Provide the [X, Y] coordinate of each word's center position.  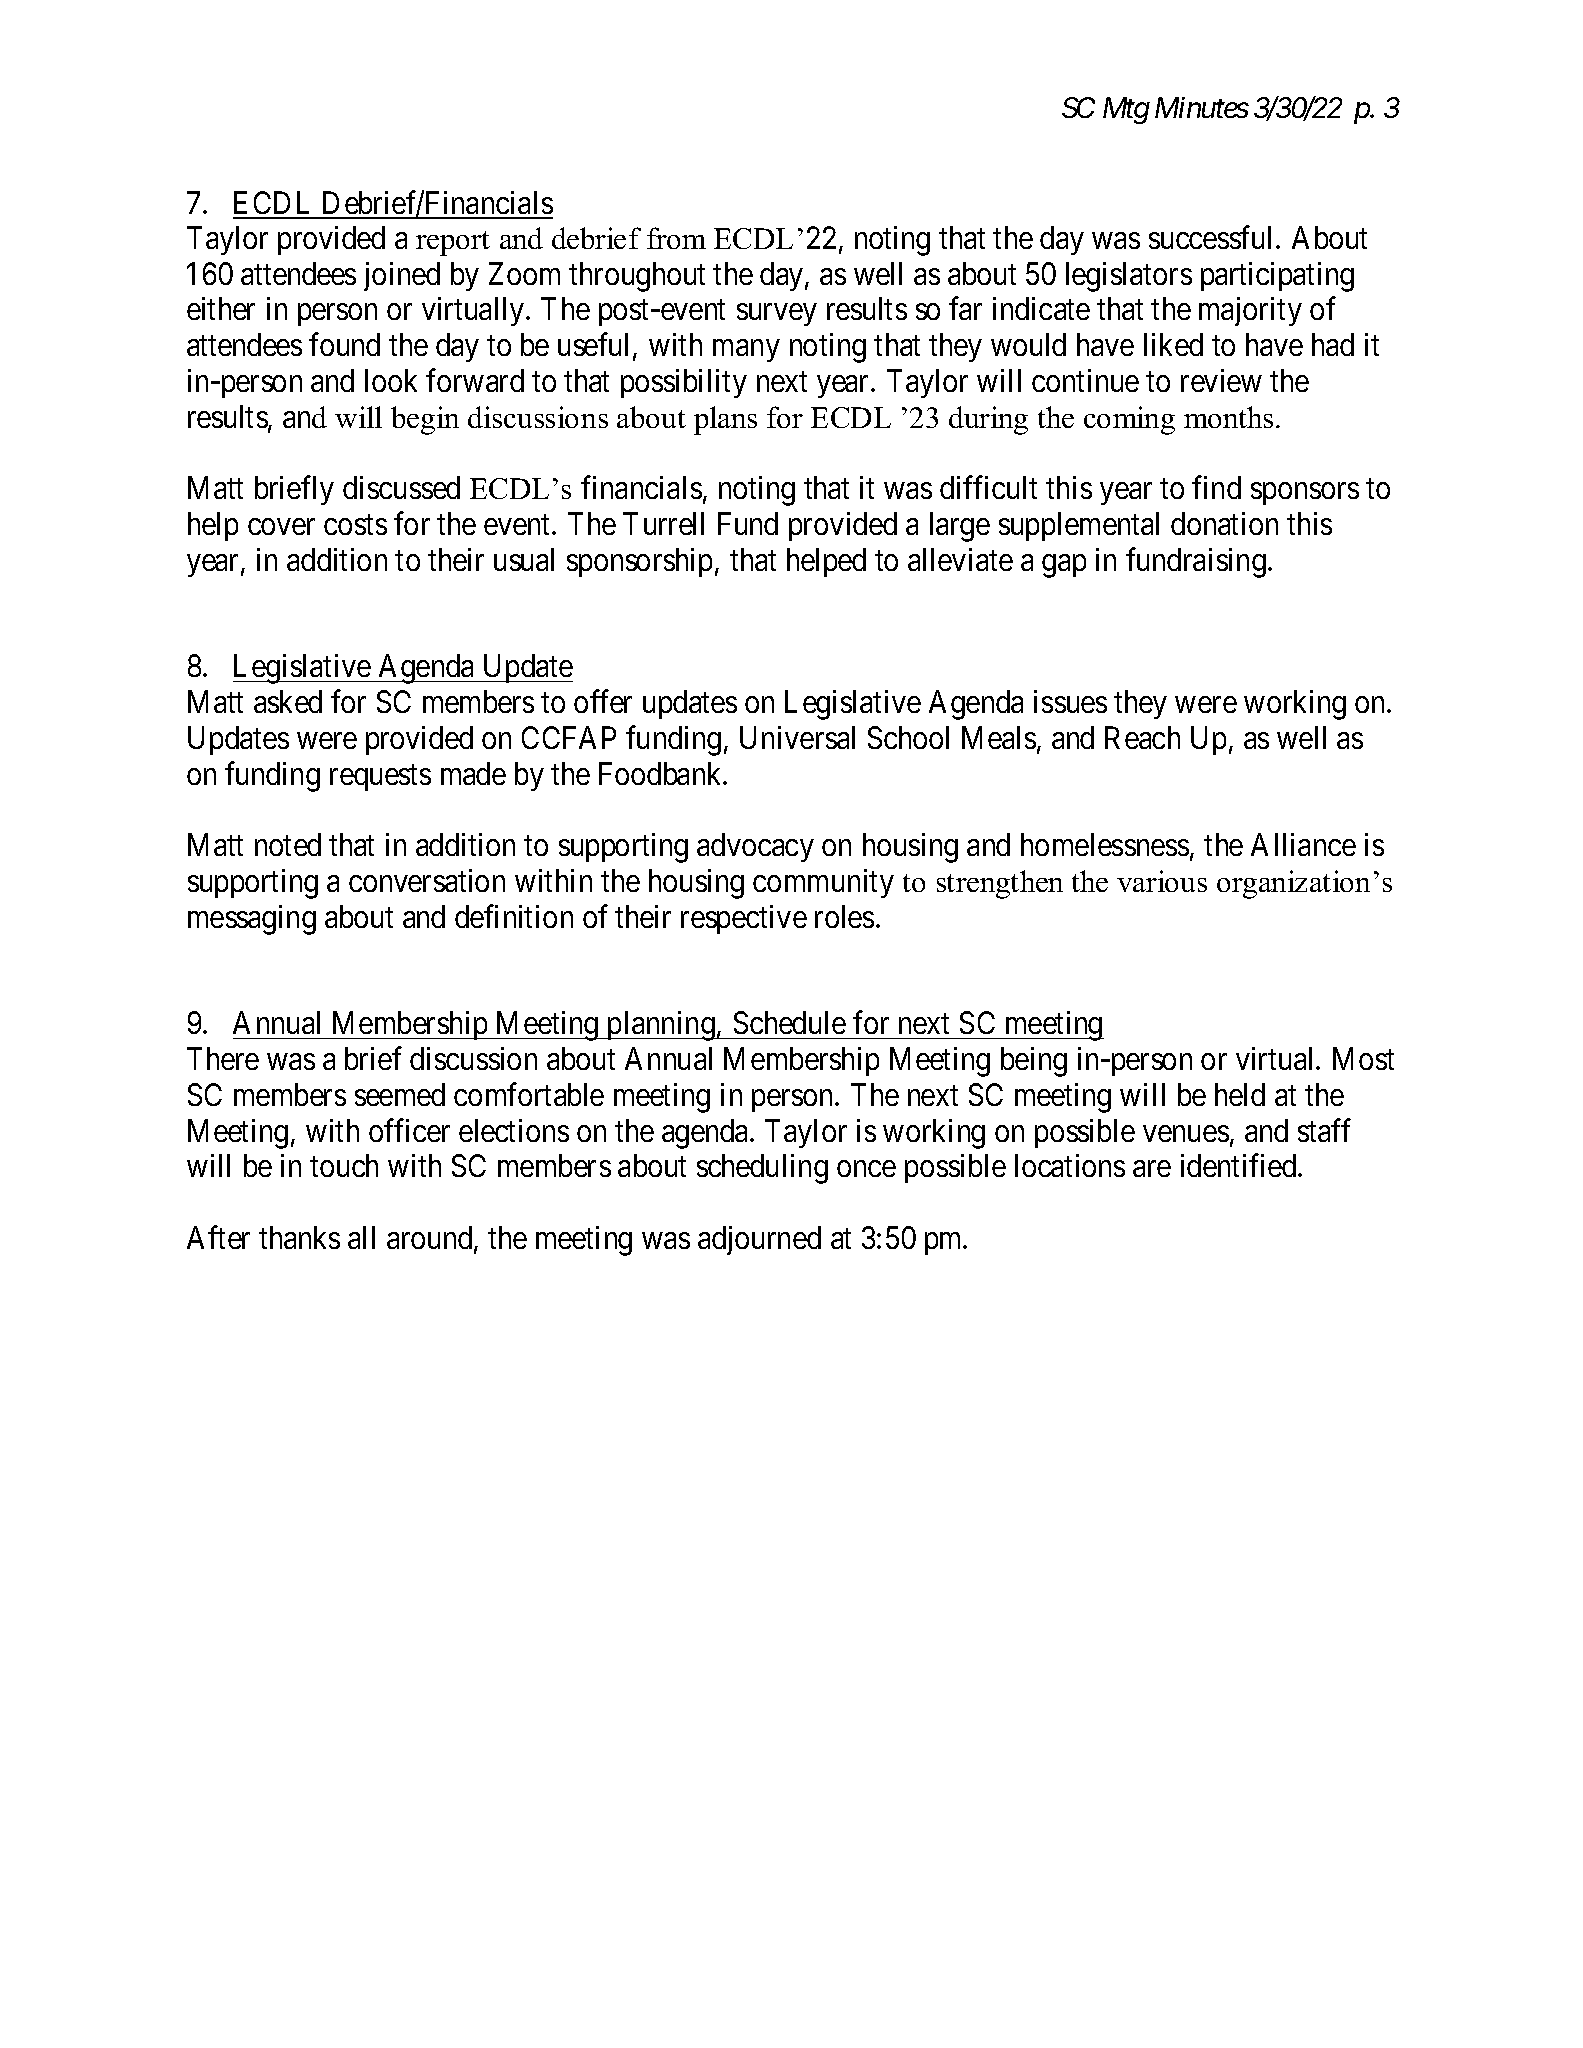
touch [344, 1165]
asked [288, 701]
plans [725, 420]
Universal [797, 737]
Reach [1142, 737]
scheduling [762, 1169]
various [1162, 881]
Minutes [1202, 107]
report [453, 243]
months [1228, 417]
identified [1240, 1165]
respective [744, 919]
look [391, 380]
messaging [252, 920]
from [676, 238]
